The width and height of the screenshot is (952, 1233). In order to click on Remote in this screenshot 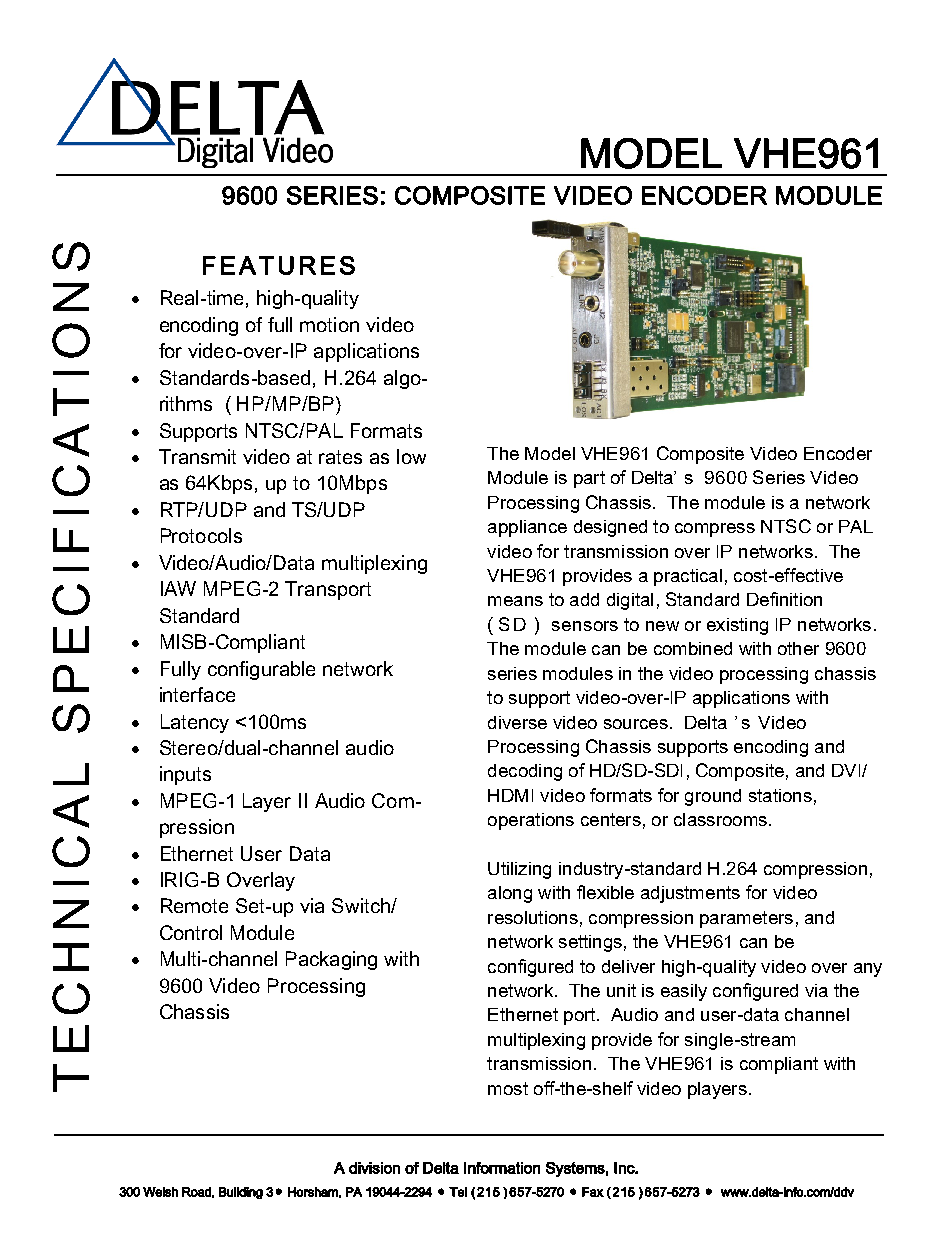, I will do `click(194, 905)`.
